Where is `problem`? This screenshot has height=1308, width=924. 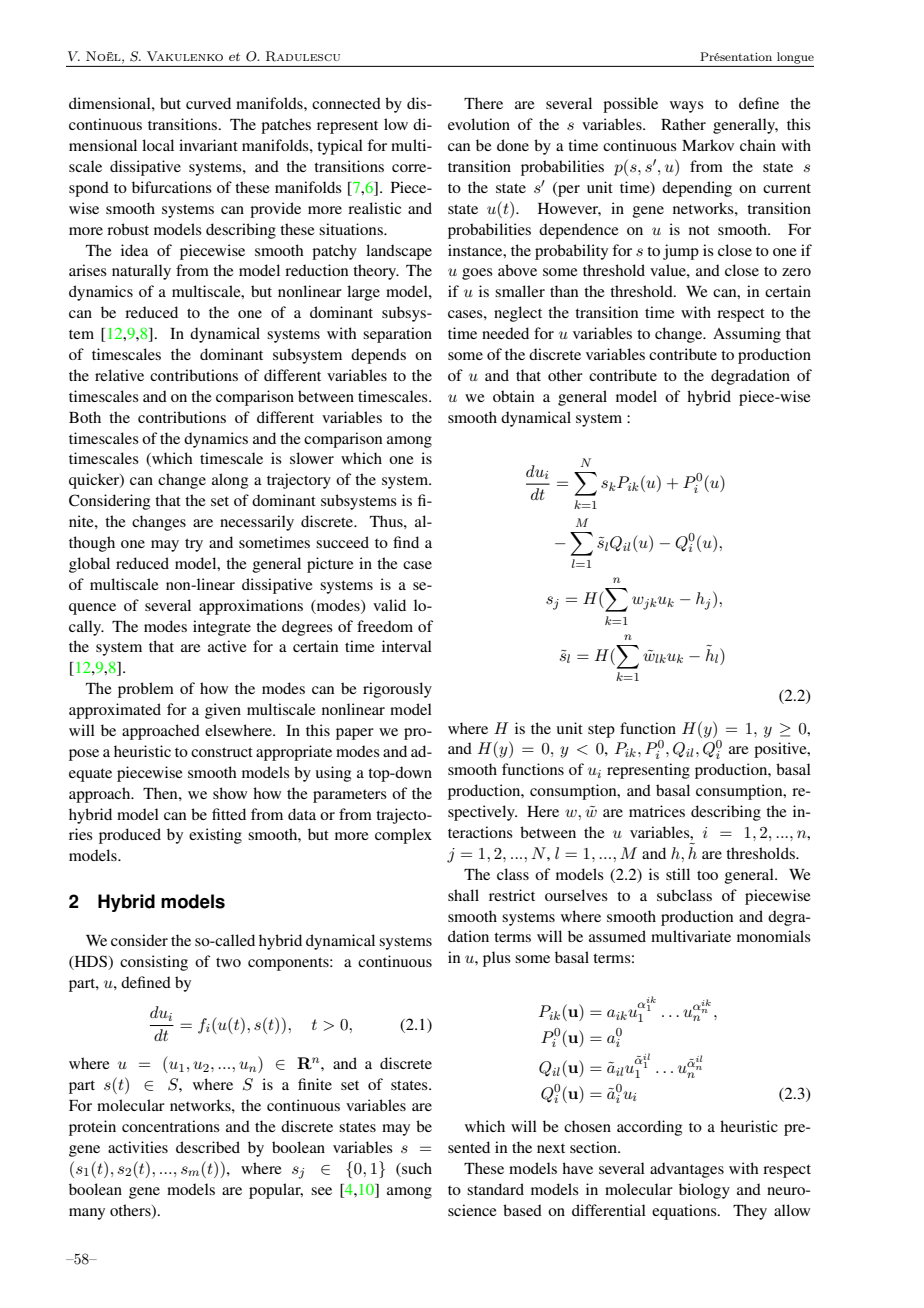
problem is located at coordinates (146, 690).
